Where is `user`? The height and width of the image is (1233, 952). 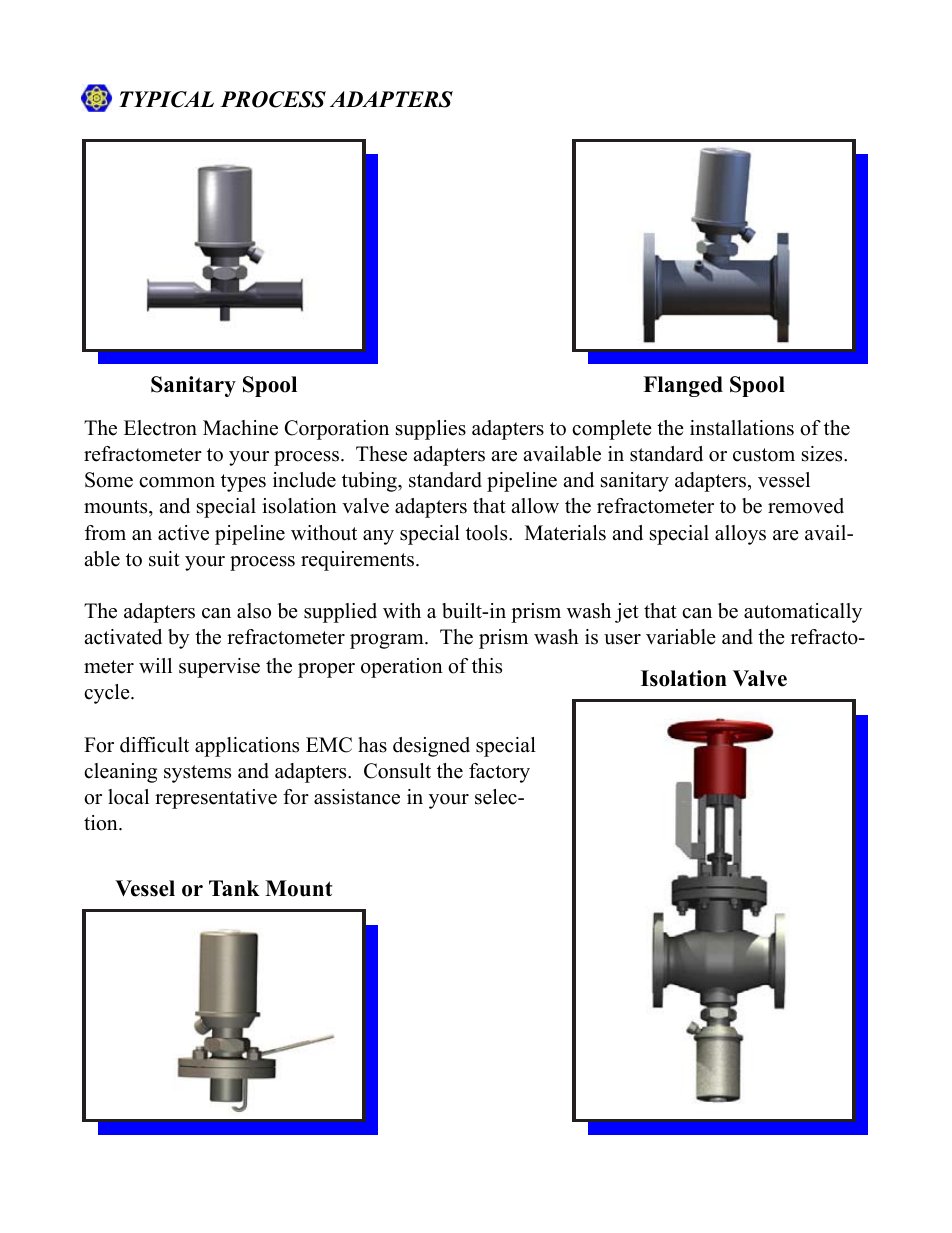
user is located at coordinates (622, 639).
